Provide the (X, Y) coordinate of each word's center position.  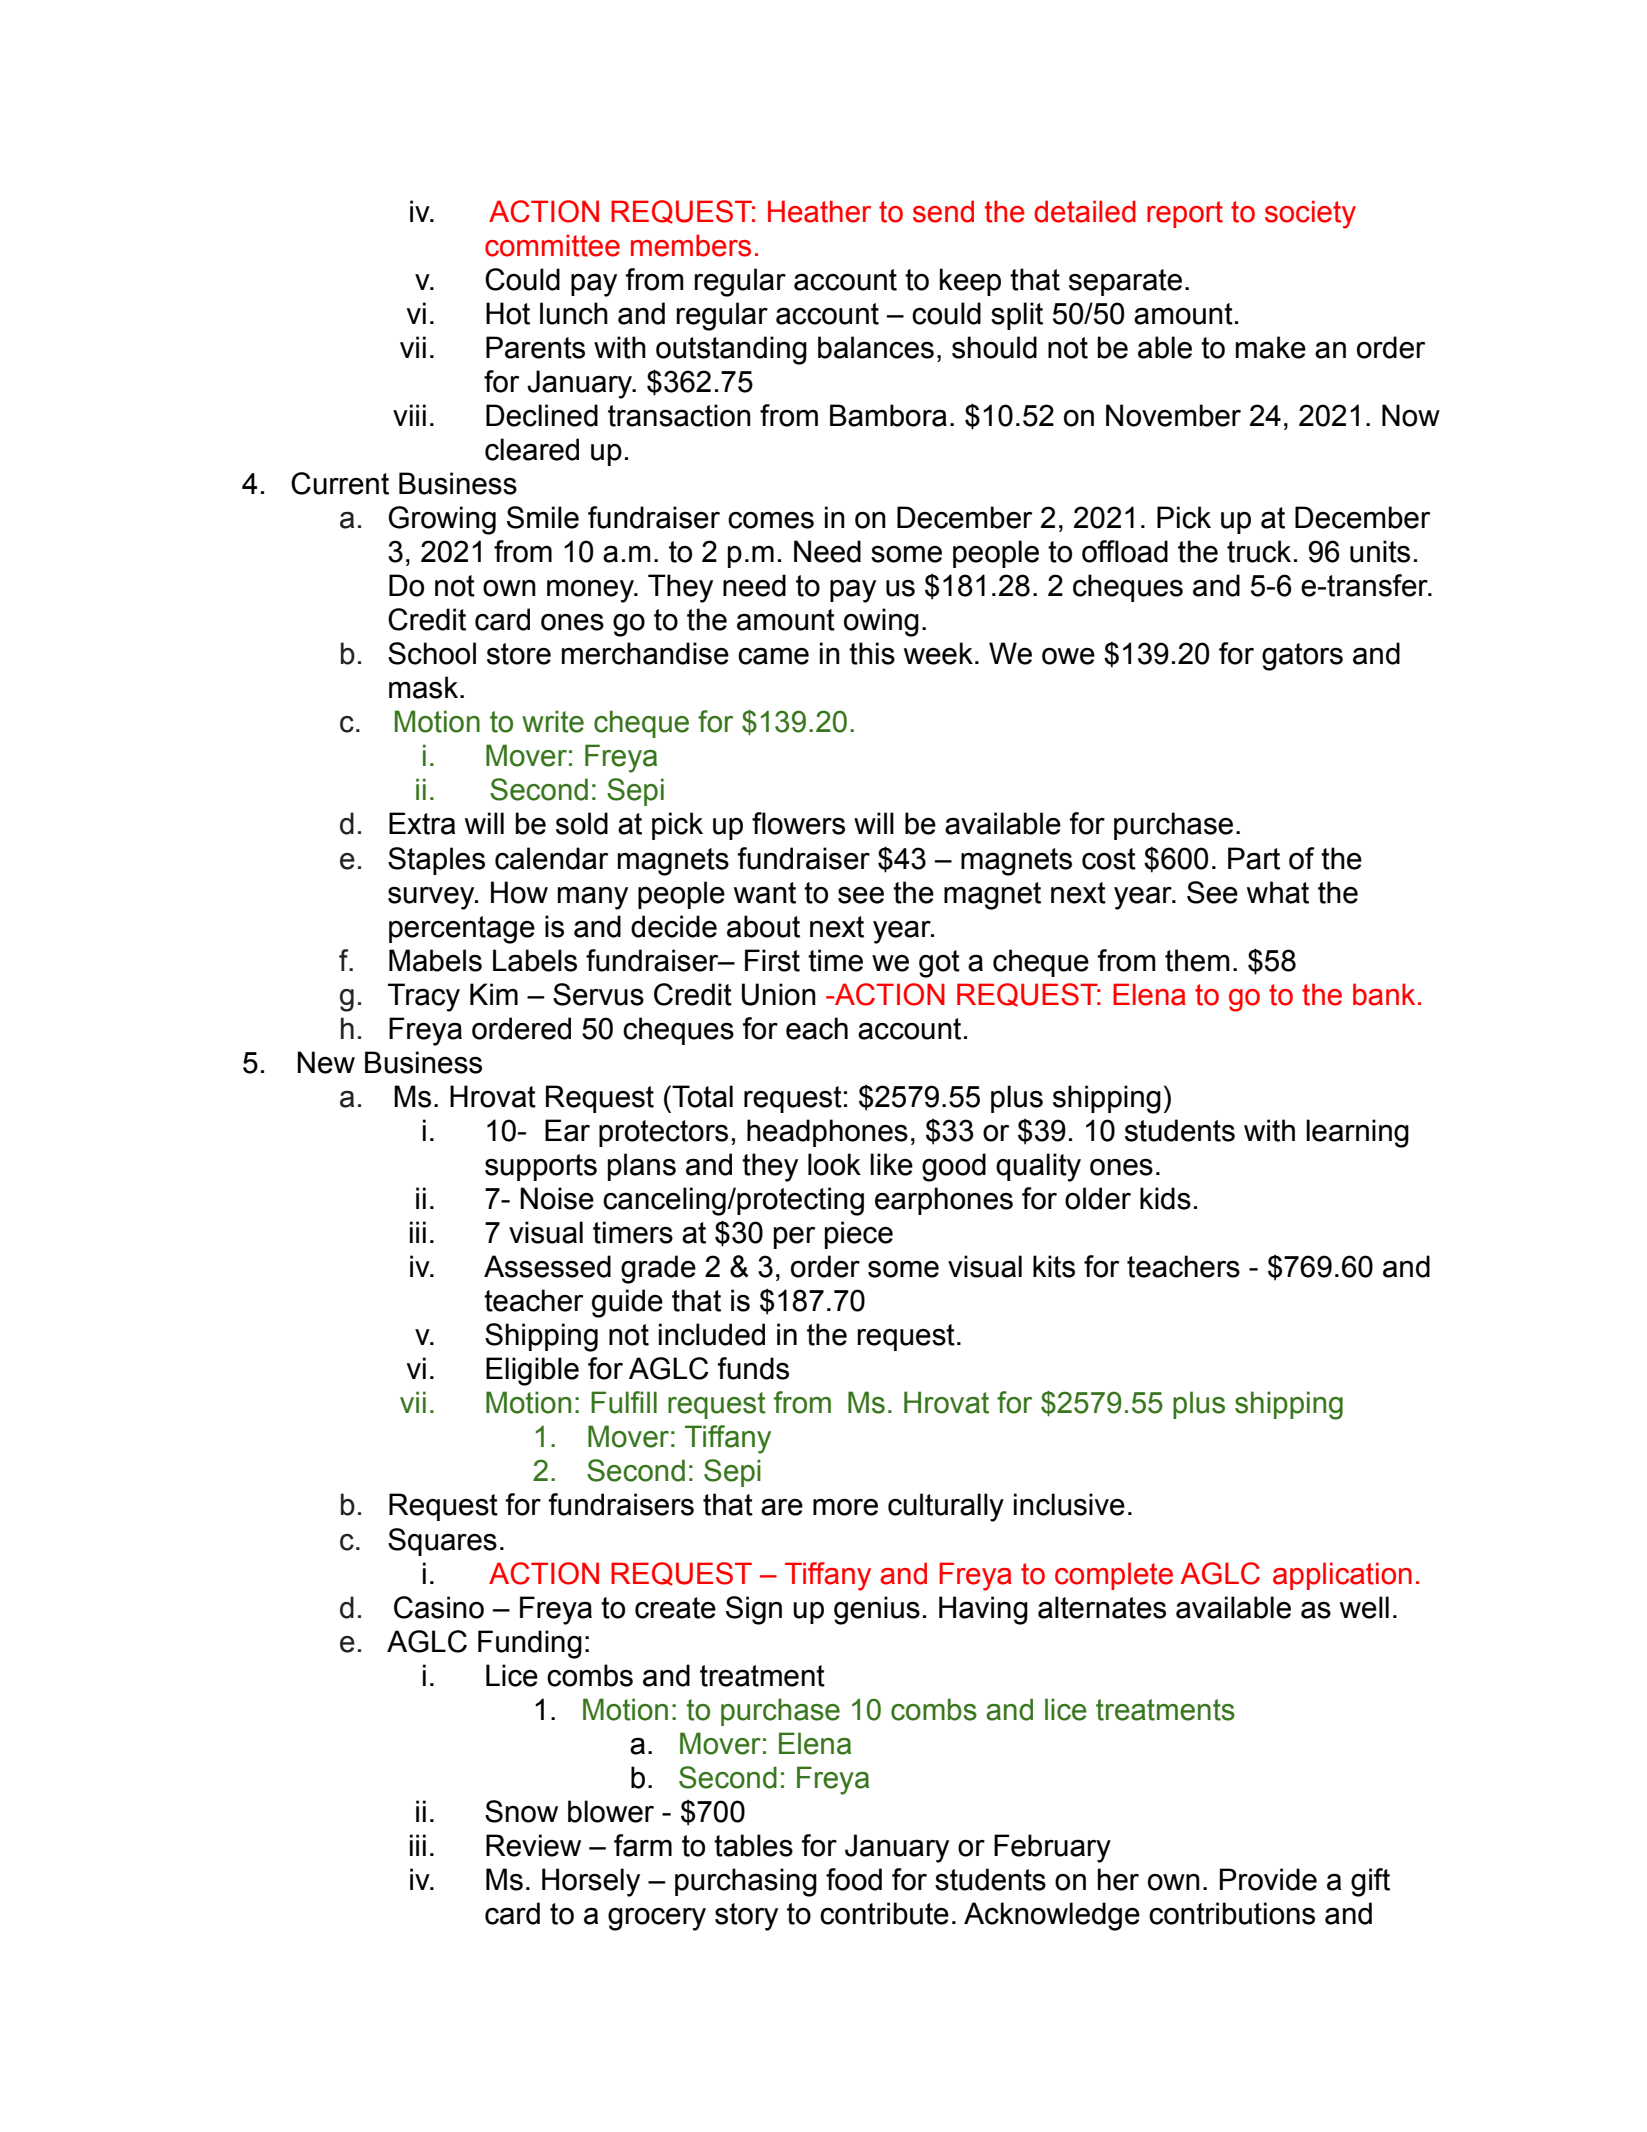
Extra (422, 823)
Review (533, 1845)
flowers (798, 823)
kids (1165, 1198)
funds (753, 1368)
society (1310, 214)
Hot (508, 313)
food (854, 1879)
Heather (819, 211)
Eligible (532, 1371)
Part (1254, 858)
